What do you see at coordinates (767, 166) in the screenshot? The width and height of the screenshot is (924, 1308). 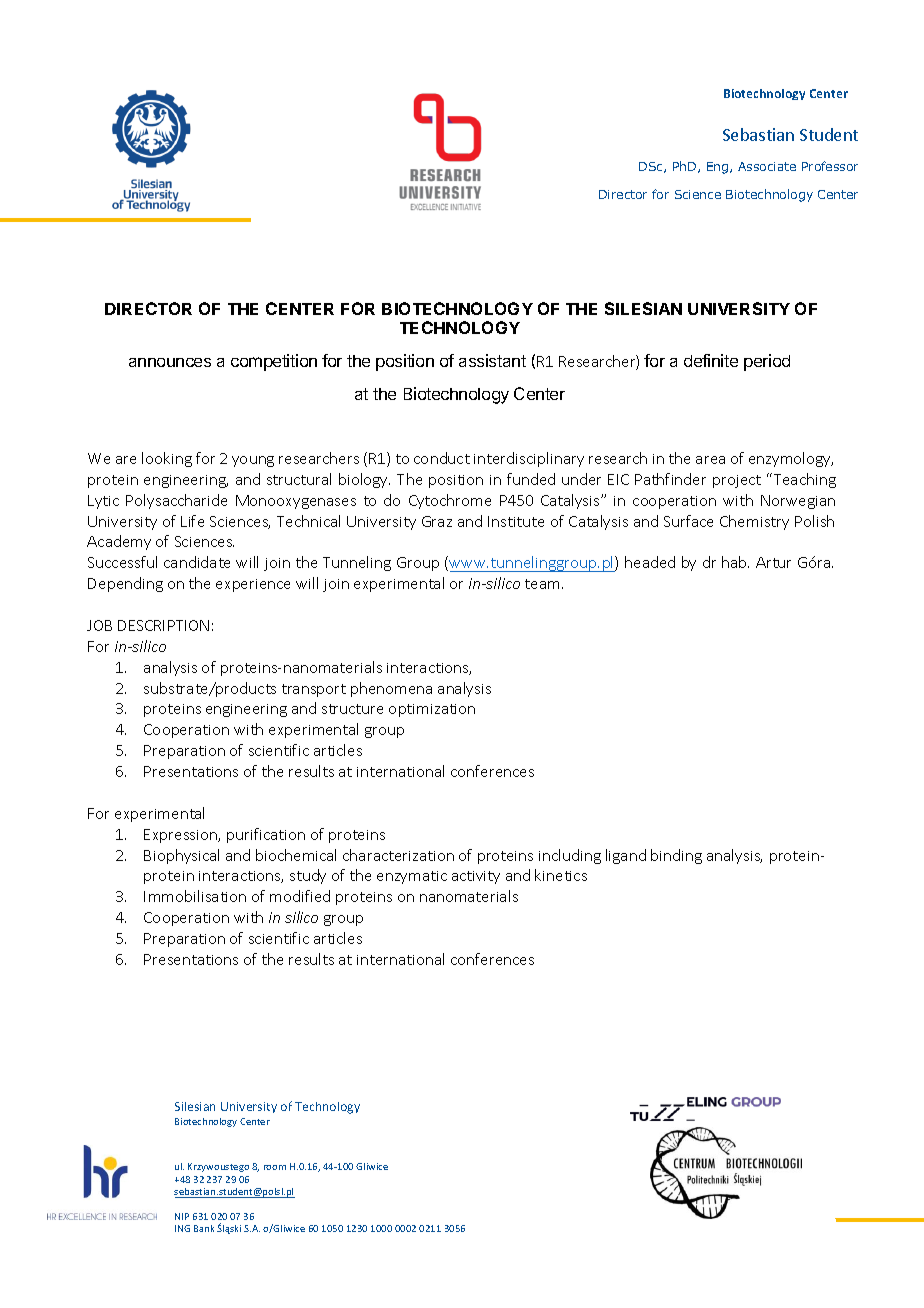 I see `Associate` at bounding box center [767, 166].
